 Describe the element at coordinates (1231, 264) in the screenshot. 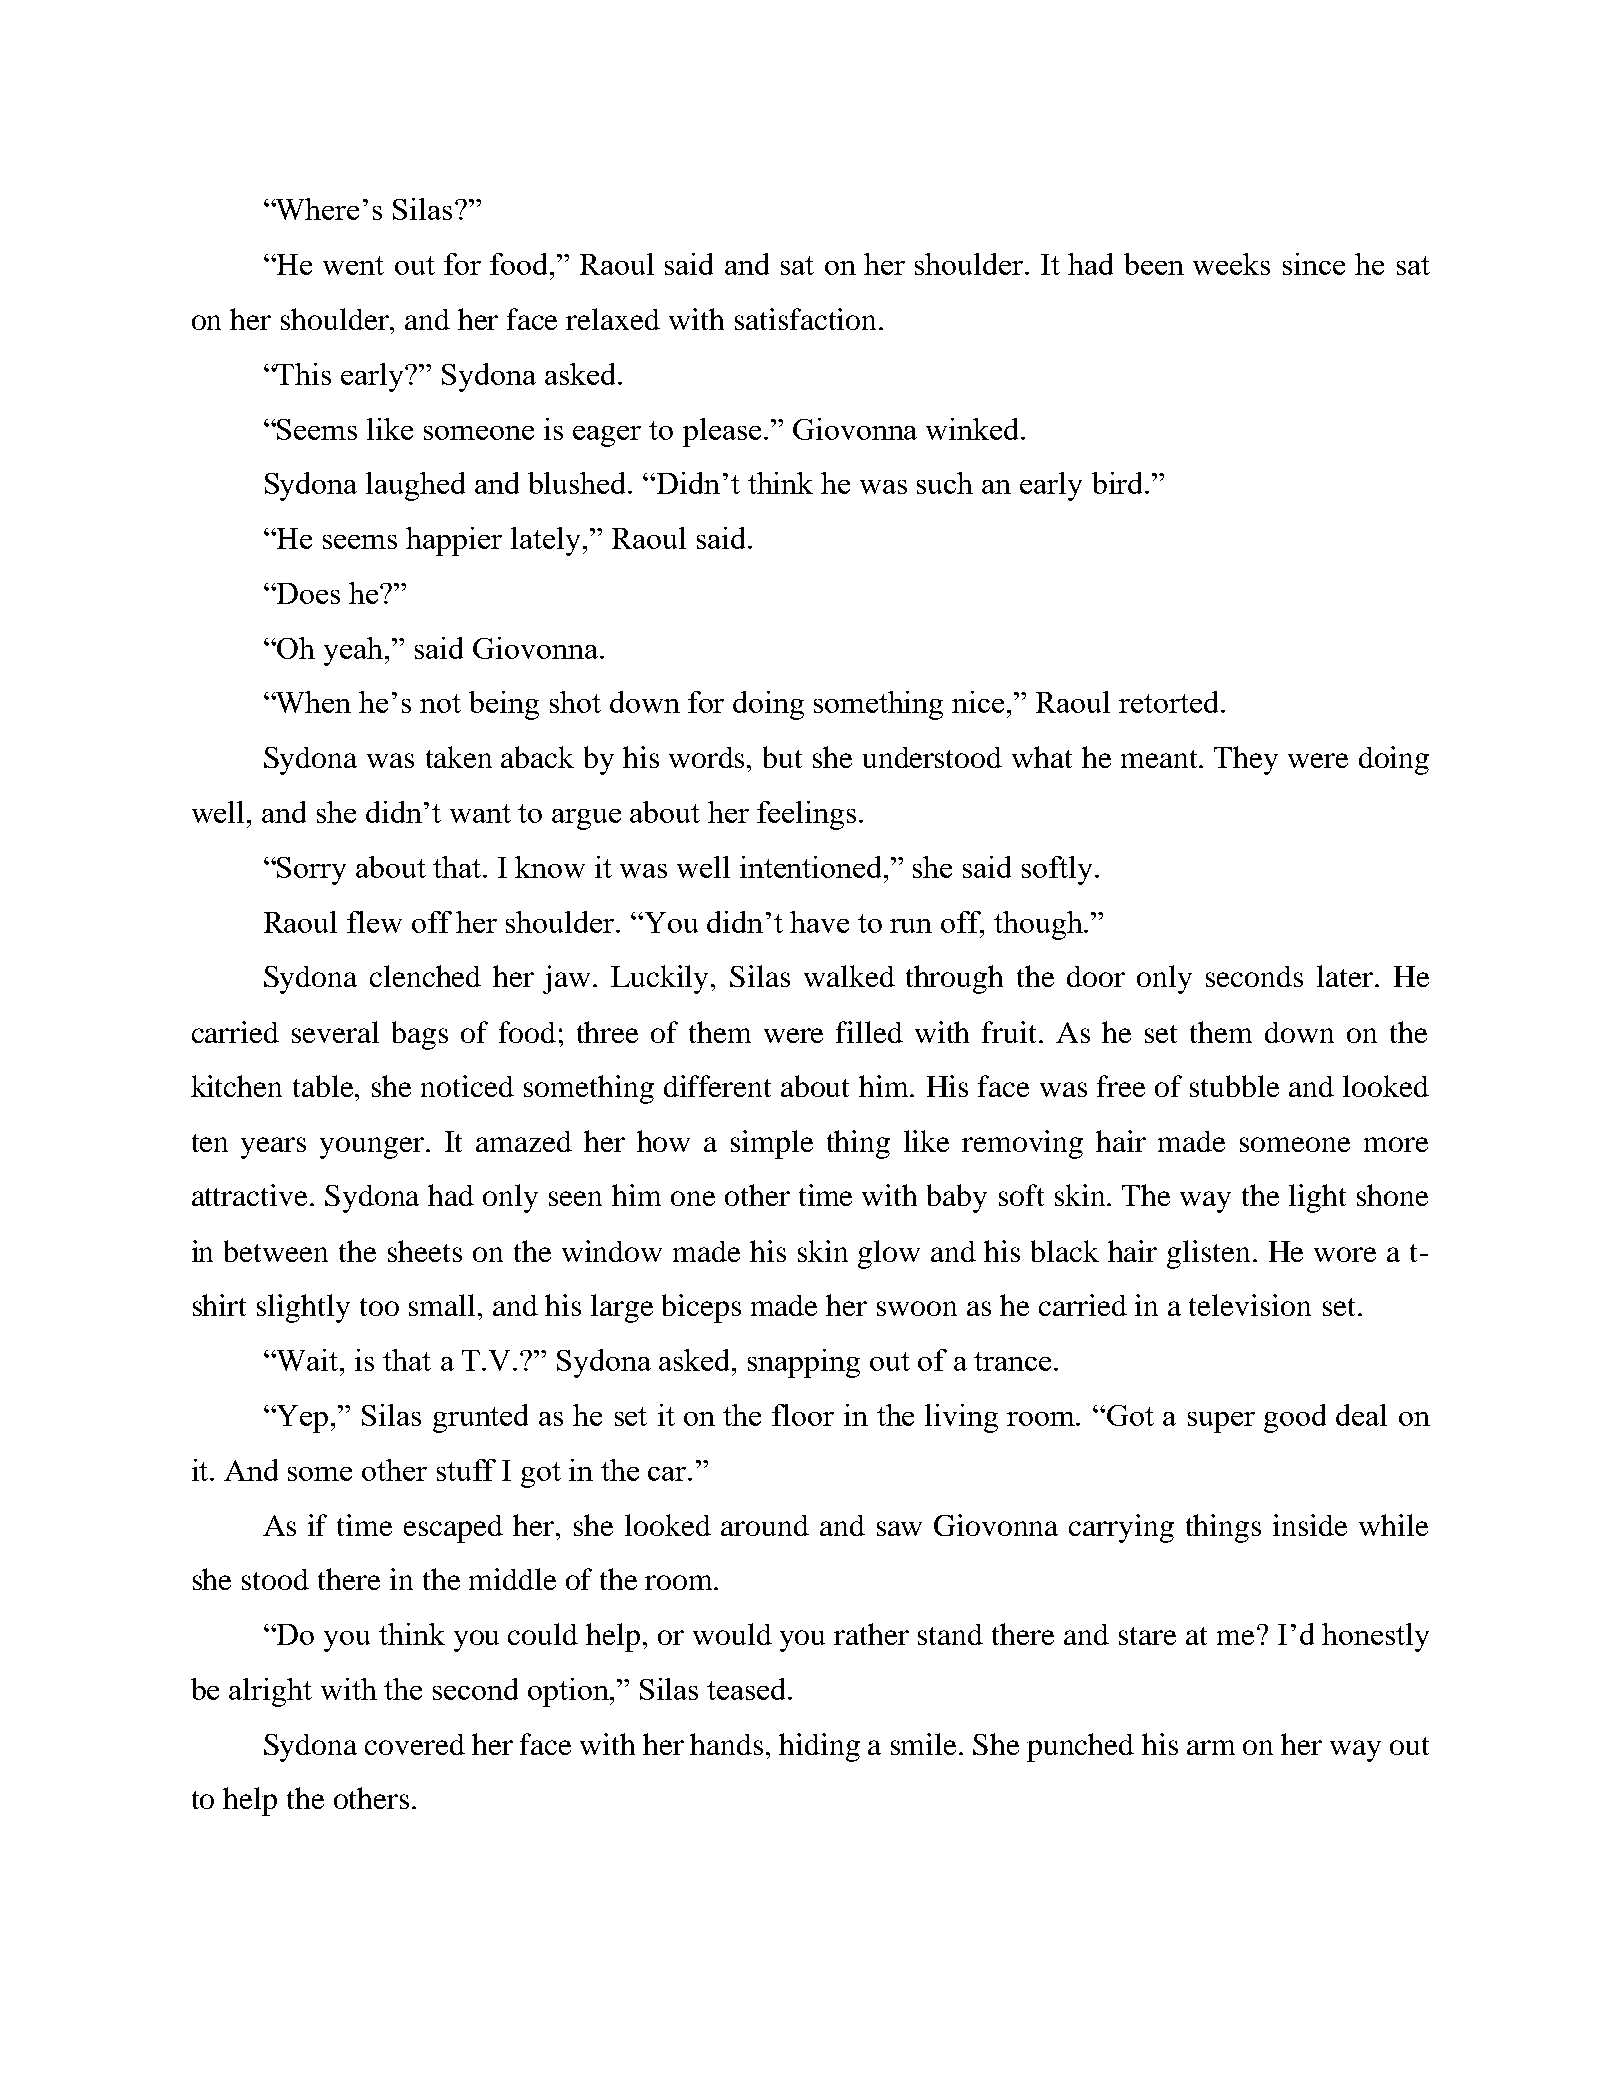

I see `weeks` at that location.
